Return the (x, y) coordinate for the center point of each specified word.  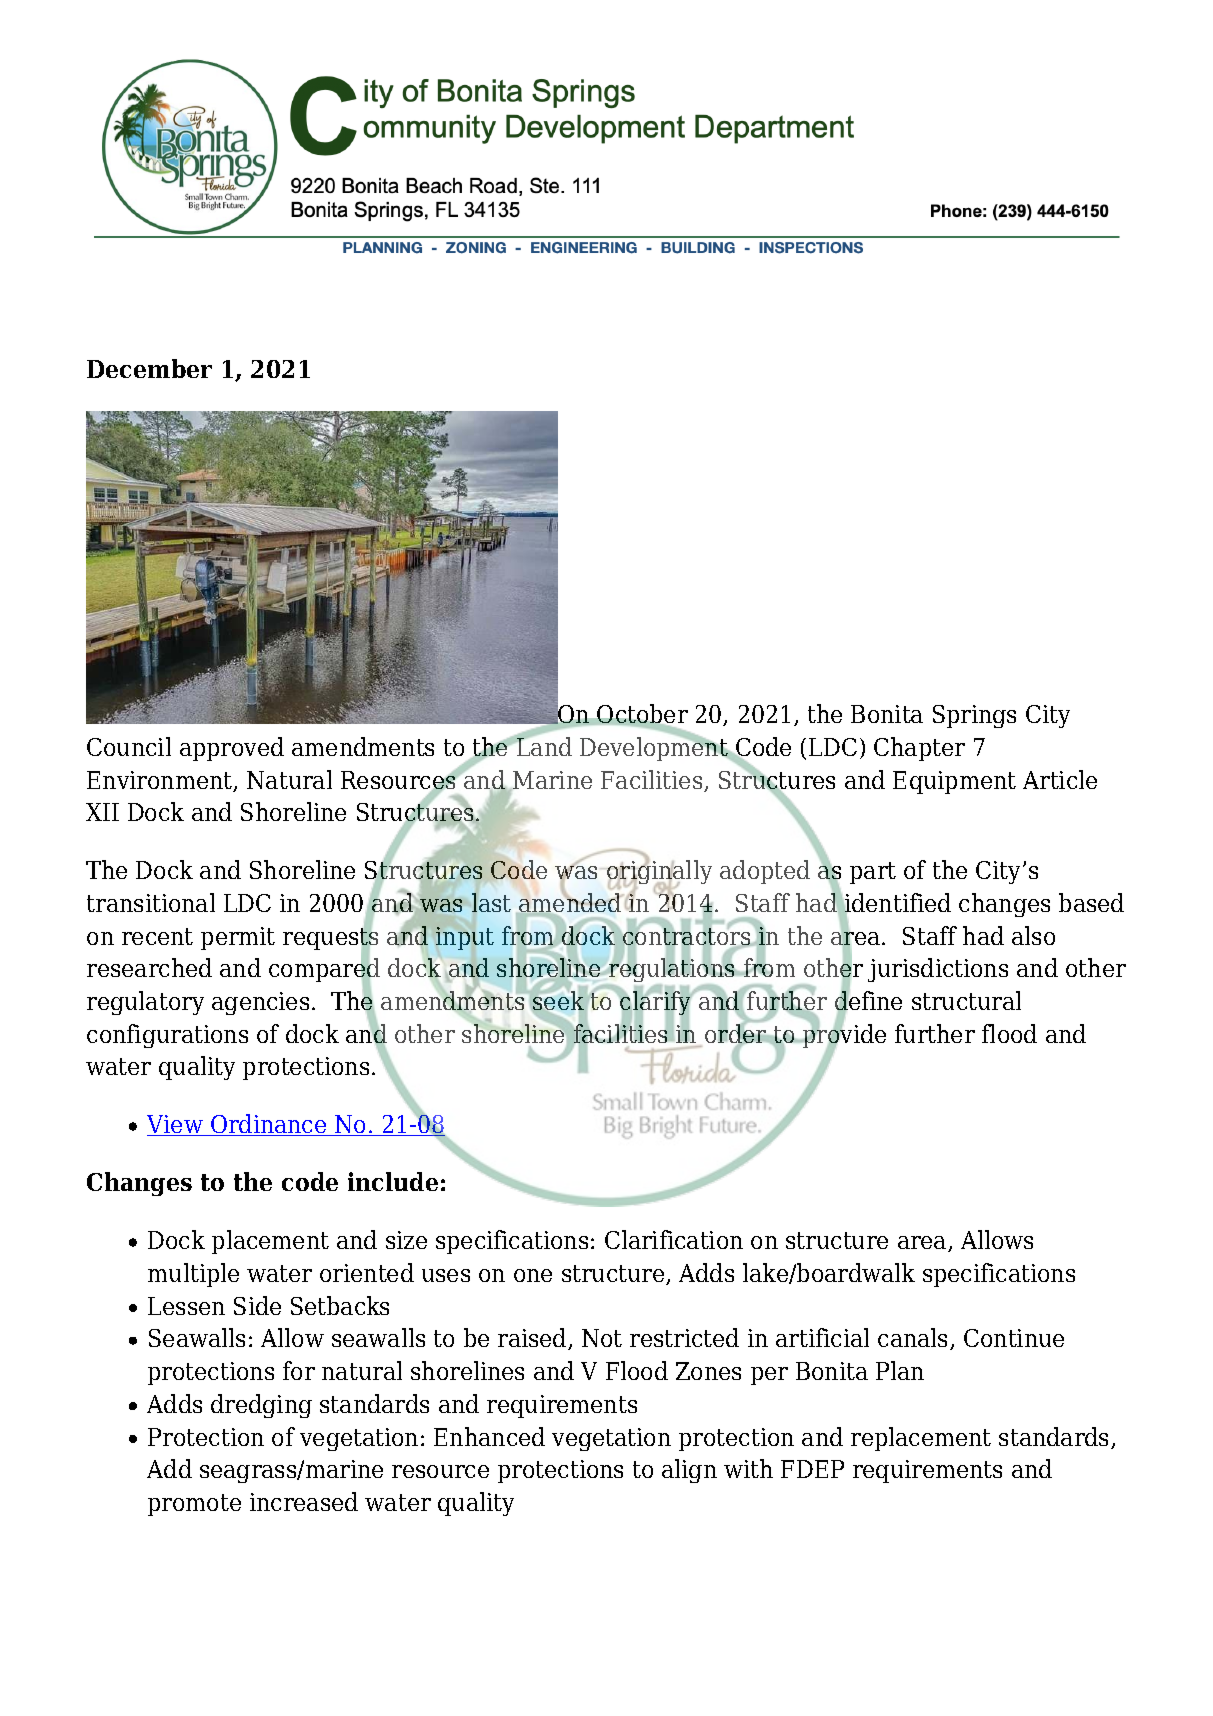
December (149, 368)
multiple (193, 1275)
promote (194, 1505)
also (1033, 935)
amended (570, 903)
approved (232, 749)
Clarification (674, 1239)
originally (659, 873)
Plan (900, 1370)
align (689, 1471)
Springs (974, 716)
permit (238, 938)
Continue (1014, 1338)
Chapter (919, 749)
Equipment (954, 782)
